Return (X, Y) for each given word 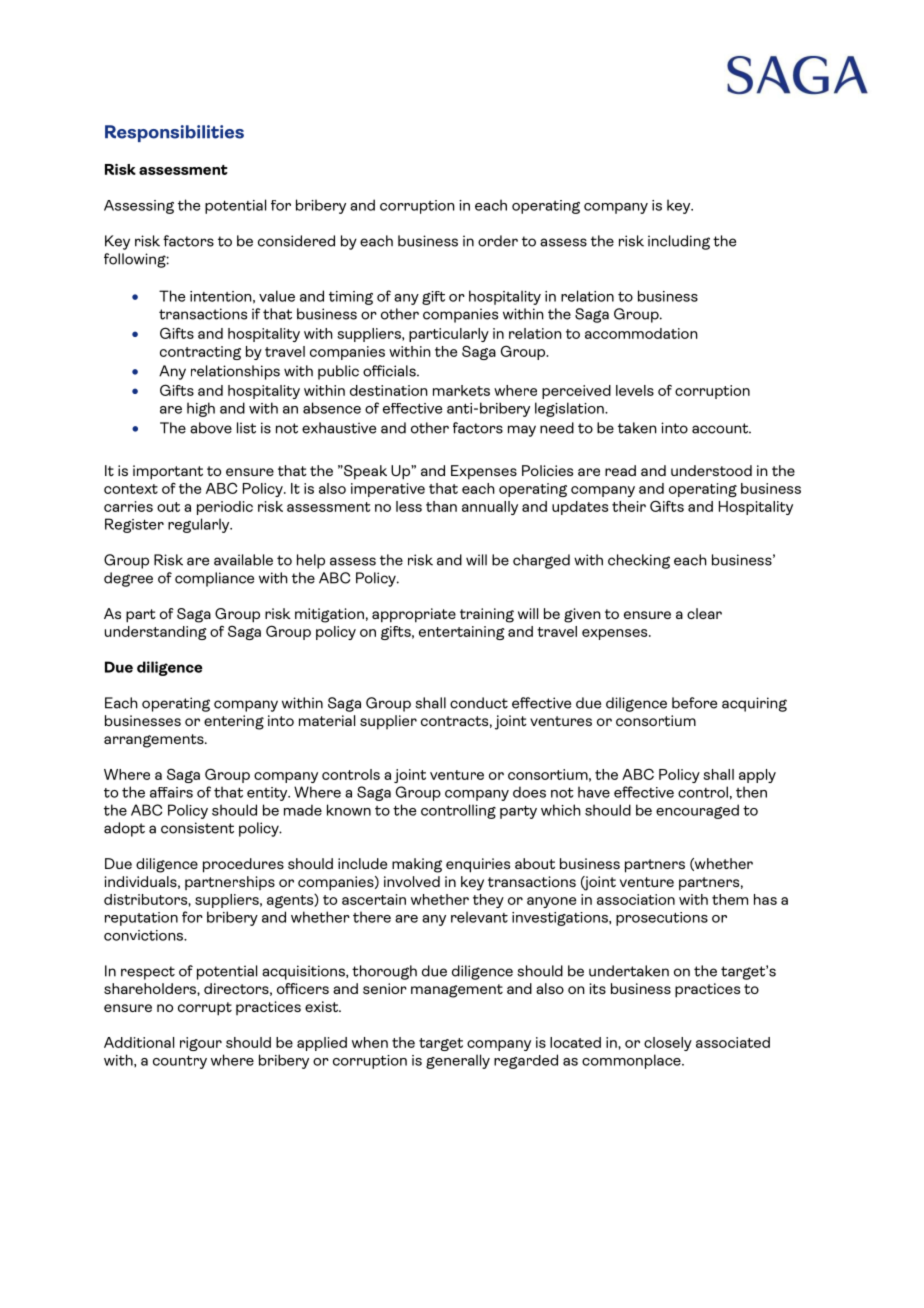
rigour (201, 1044)
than (441, 506)
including (679, 242)
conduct (479, 703)
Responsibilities (174, 133)
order (498, 241)
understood (711, 470)
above (211, 428)
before (694, 703)
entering (234, 722)
